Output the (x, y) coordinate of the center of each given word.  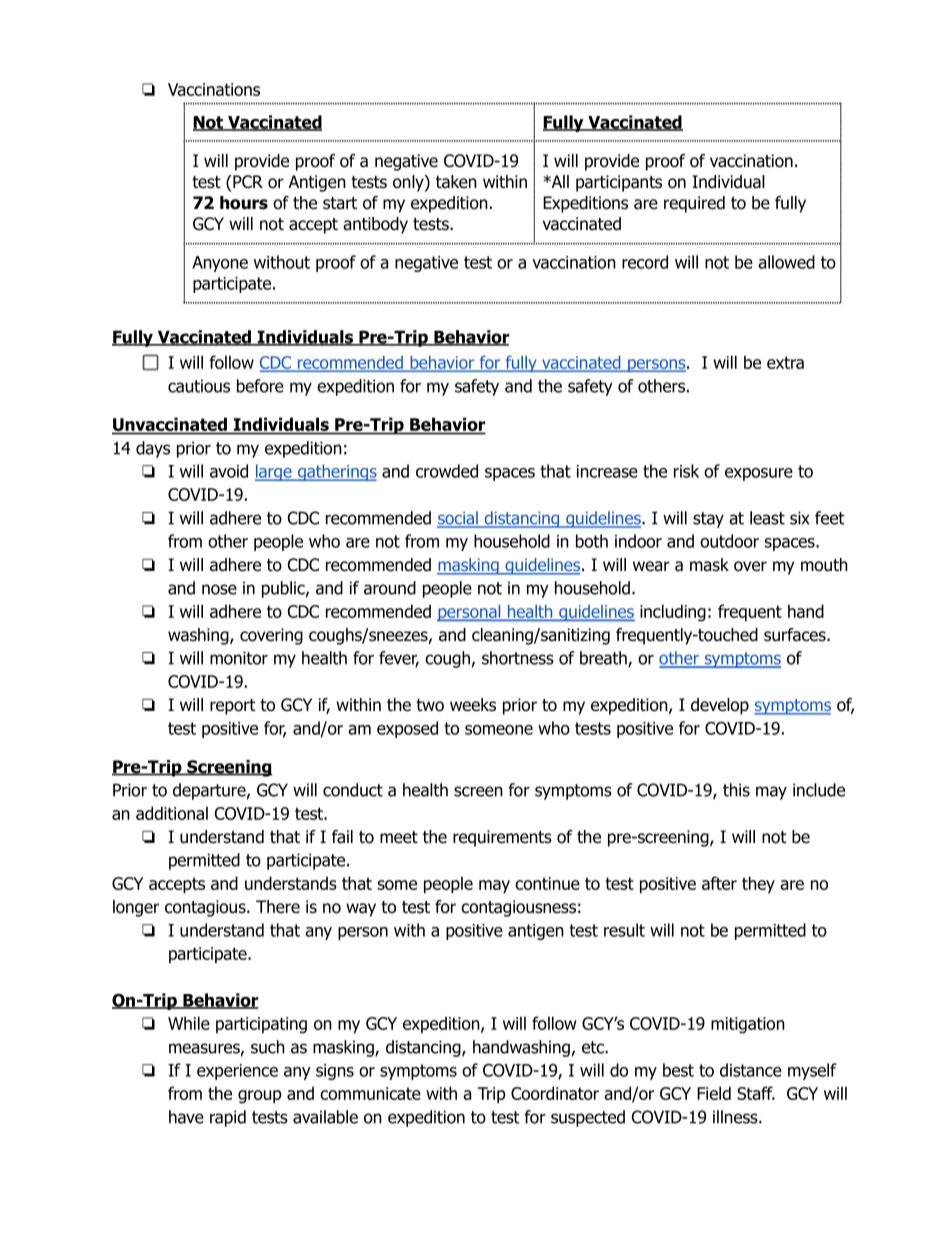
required (694, 204)
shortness (518, 658)
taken (456, 182)
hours (244, 203)
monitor (239, 658)
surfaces (796, 635)
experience (237, 1072)
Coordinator (555, 1093)
